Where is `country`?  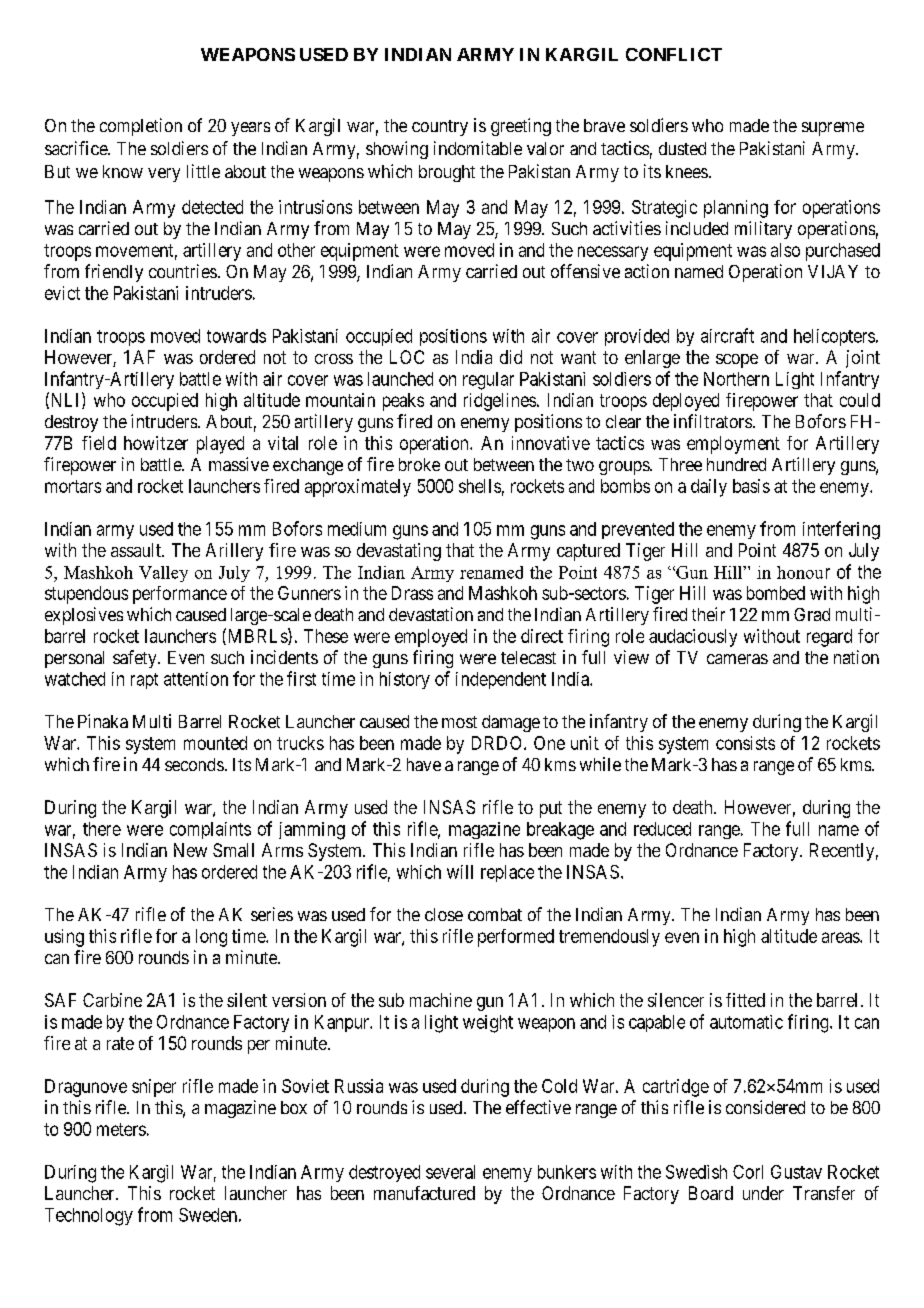 country is located at coordinates (440, 128).
